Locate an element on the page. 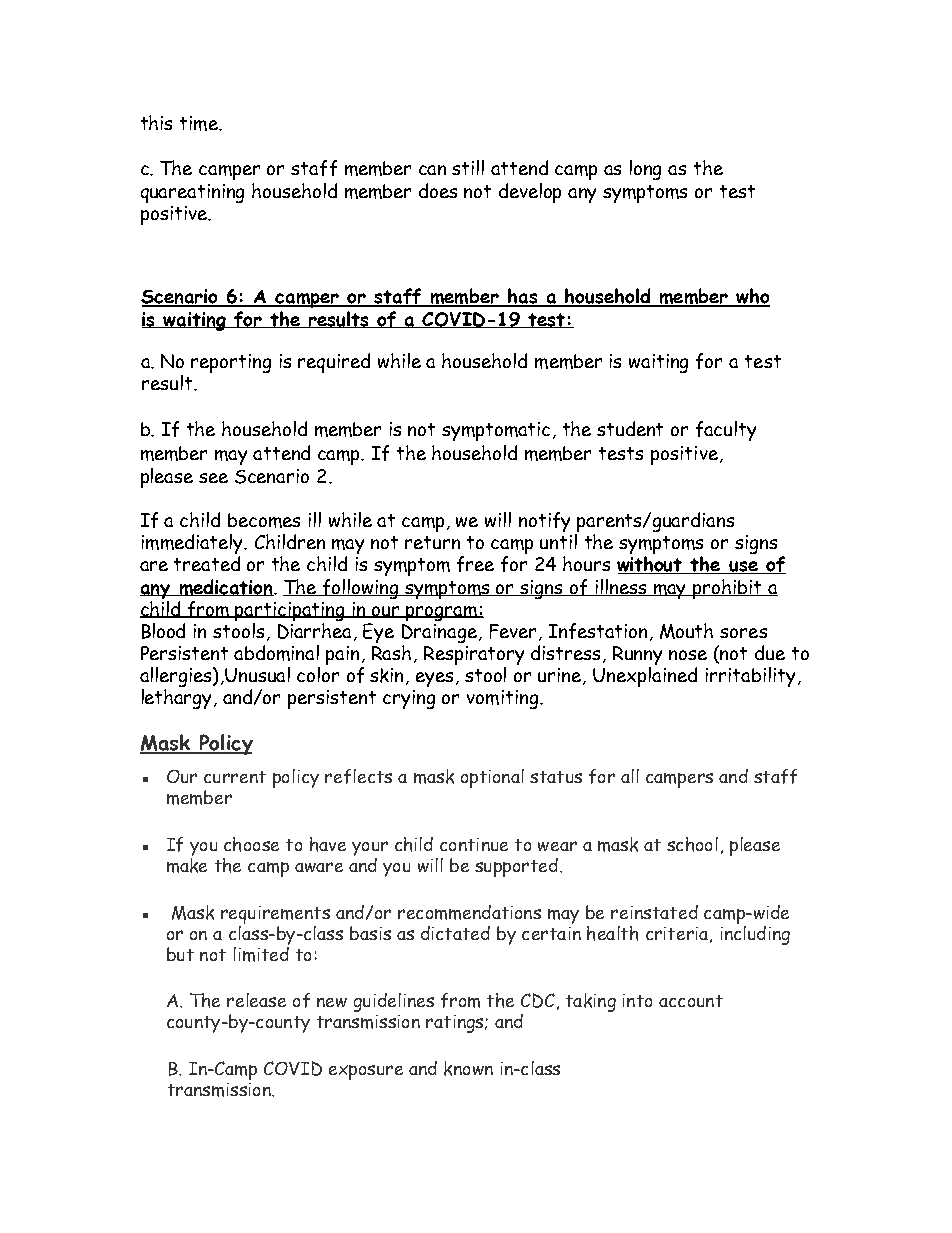  prohibit is located at coordinates (727, 589).
